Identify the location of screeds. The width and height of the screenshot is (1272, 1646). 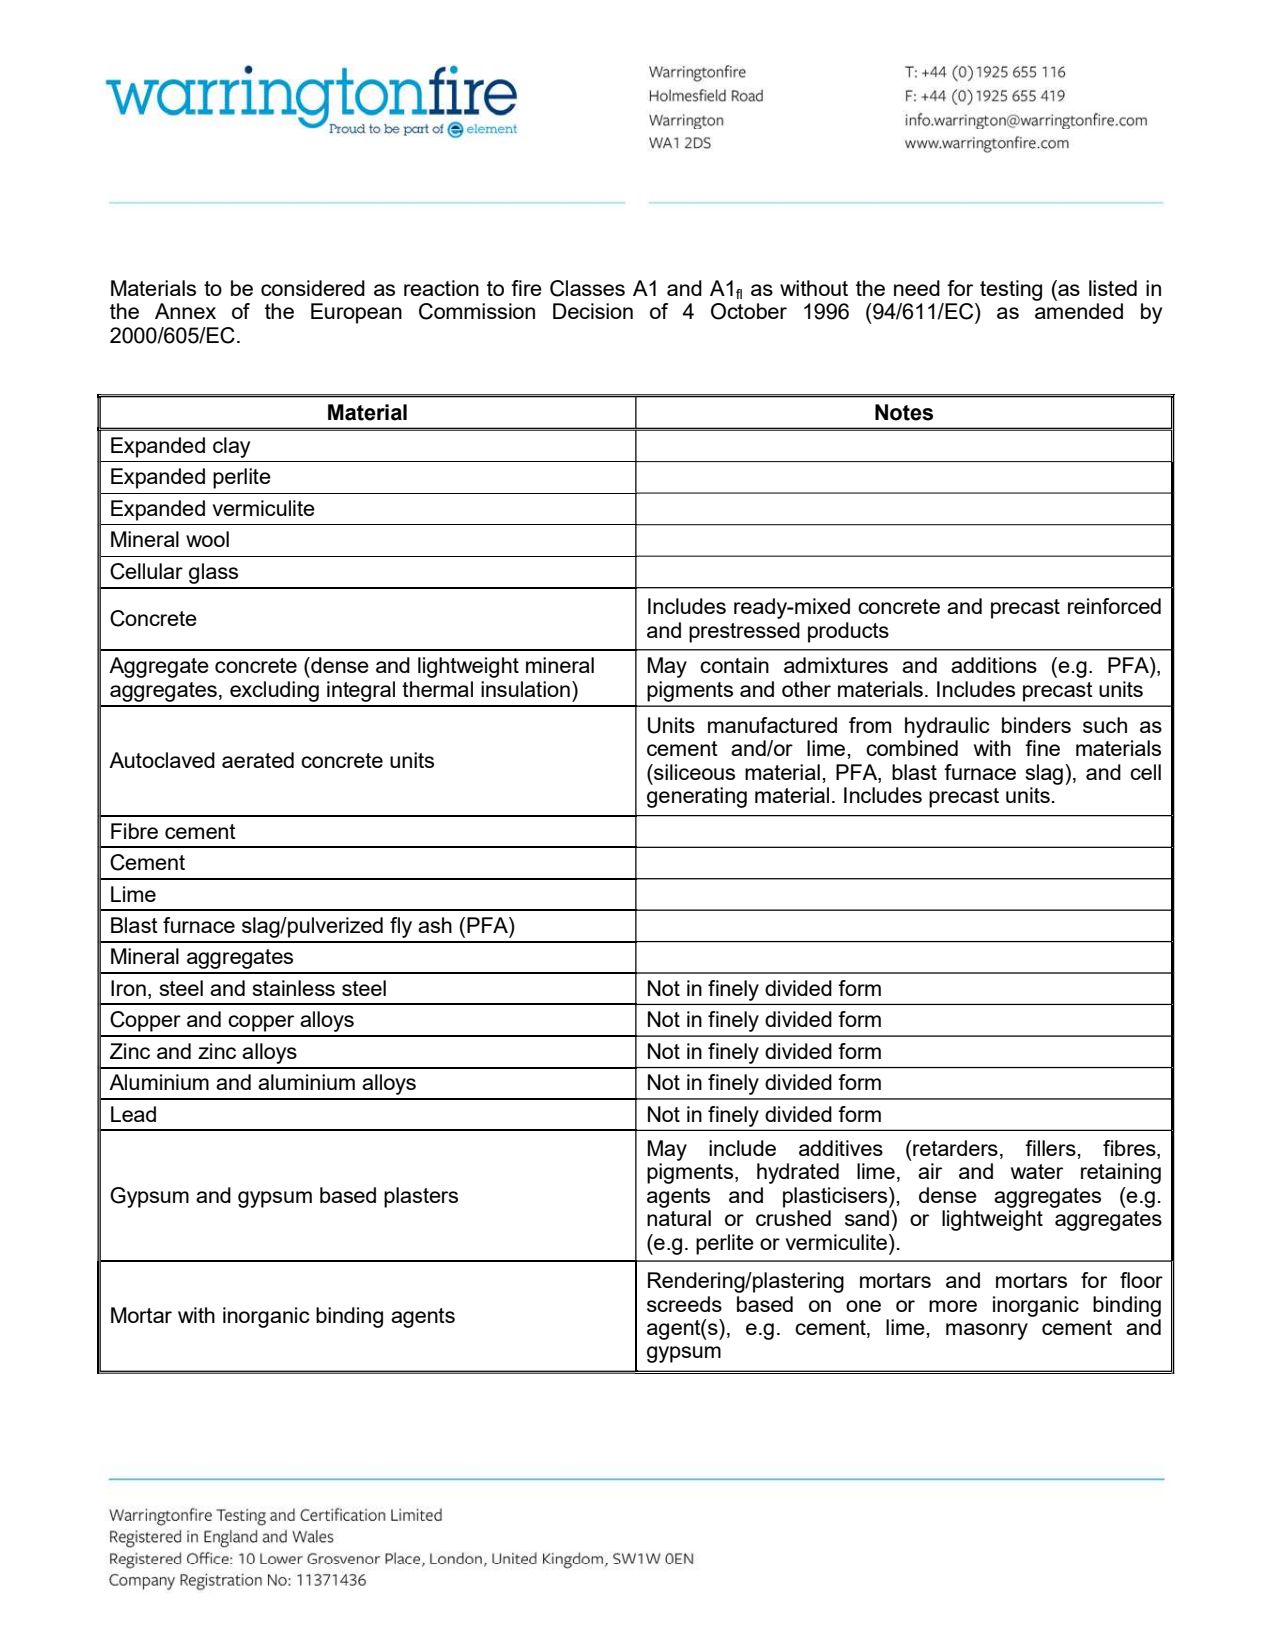
(684, 1304).
